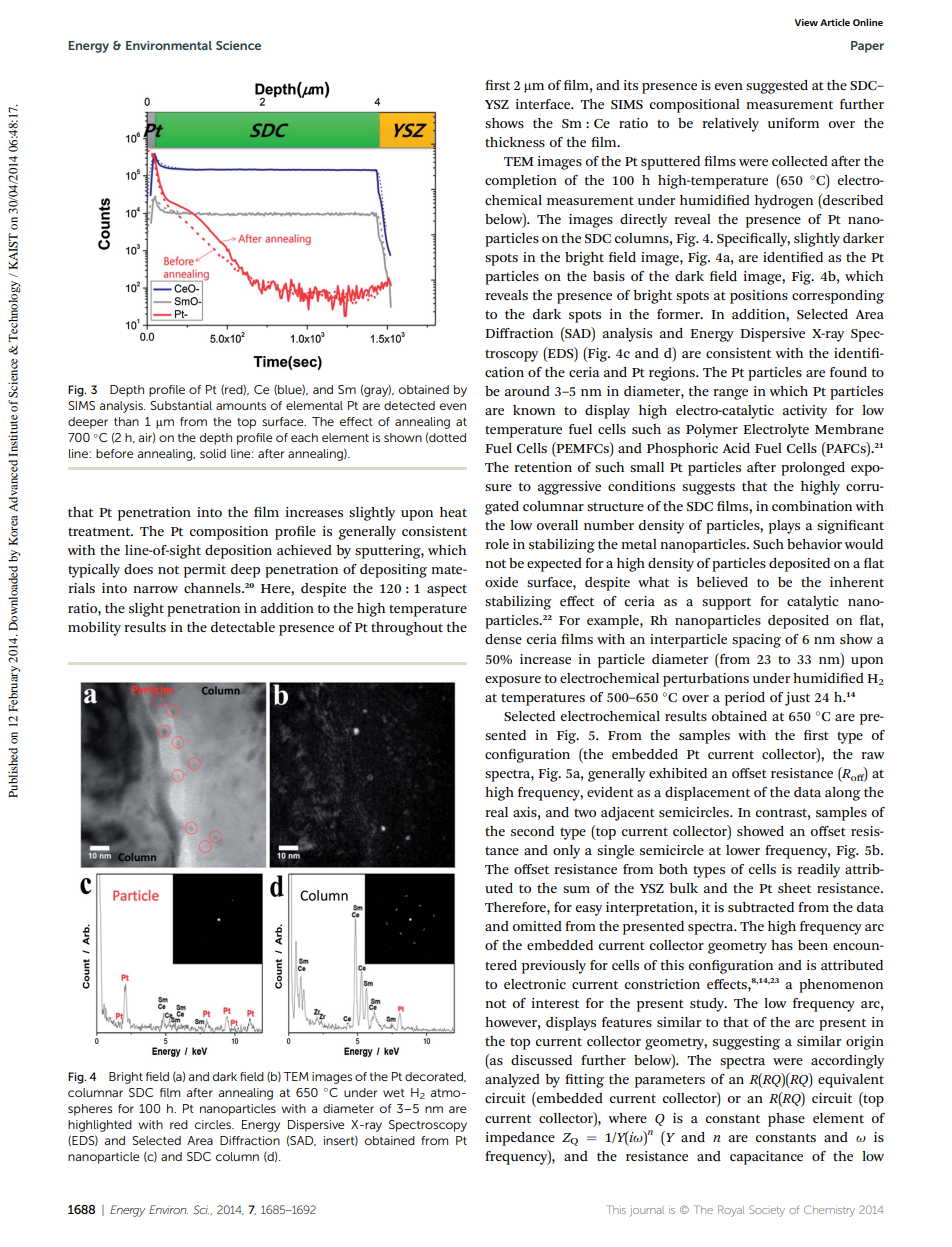 The width and height of the page is (952, 1247). What do you see at coordinates (756, 641) in the page?
I see `spacing` at bounding box center [756, 641].
